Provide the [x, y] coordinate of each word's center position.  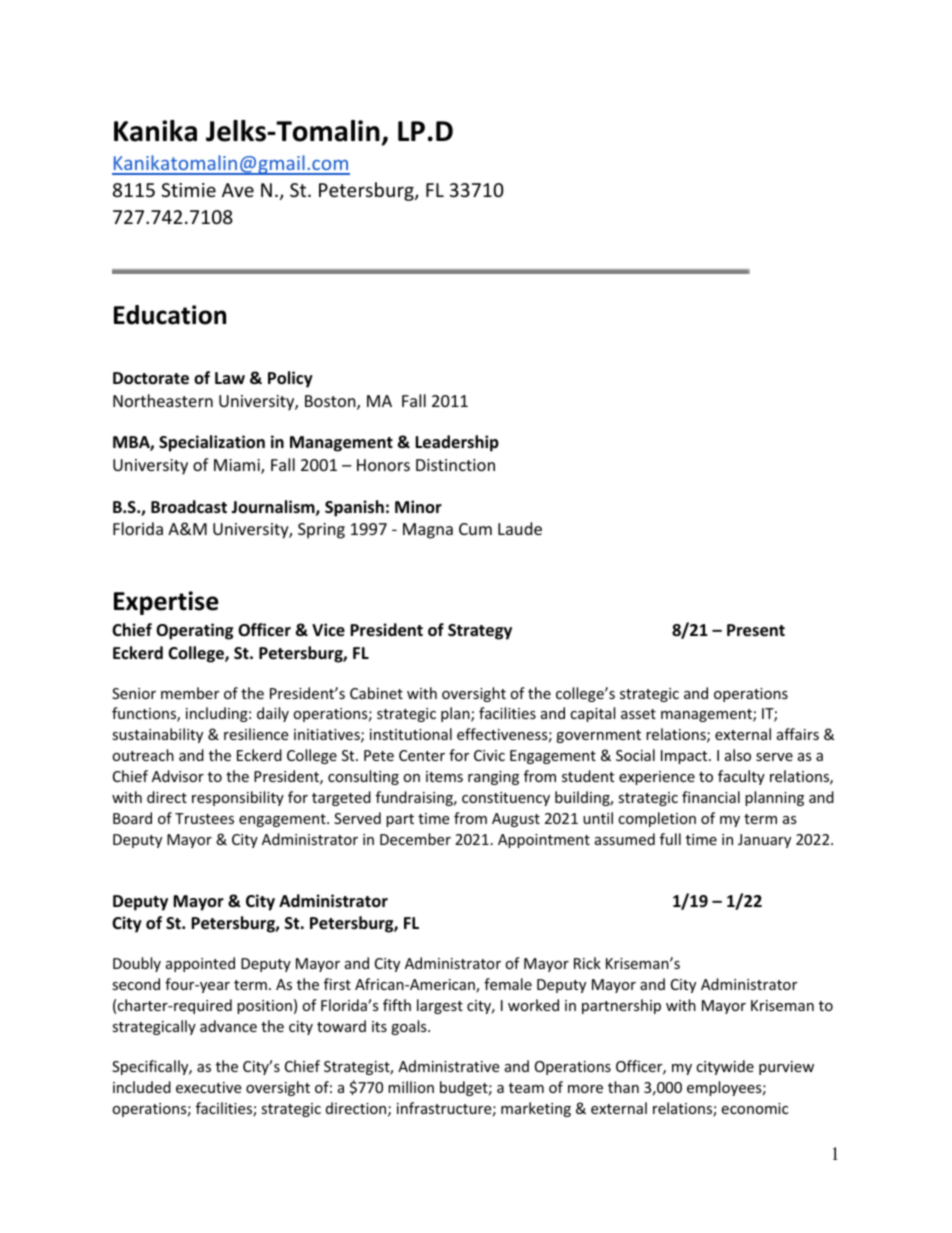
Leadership [457, 443]
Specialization [212, 443]
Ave [238, 190]
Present [756, 630]
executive [208, 1087]
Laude [520, 528]
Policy [290, 379]
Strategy [480, 632]
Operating [194, 631]
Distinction [455, 465]
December [415, 839]
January [764, 841]
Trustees [204, 818]
